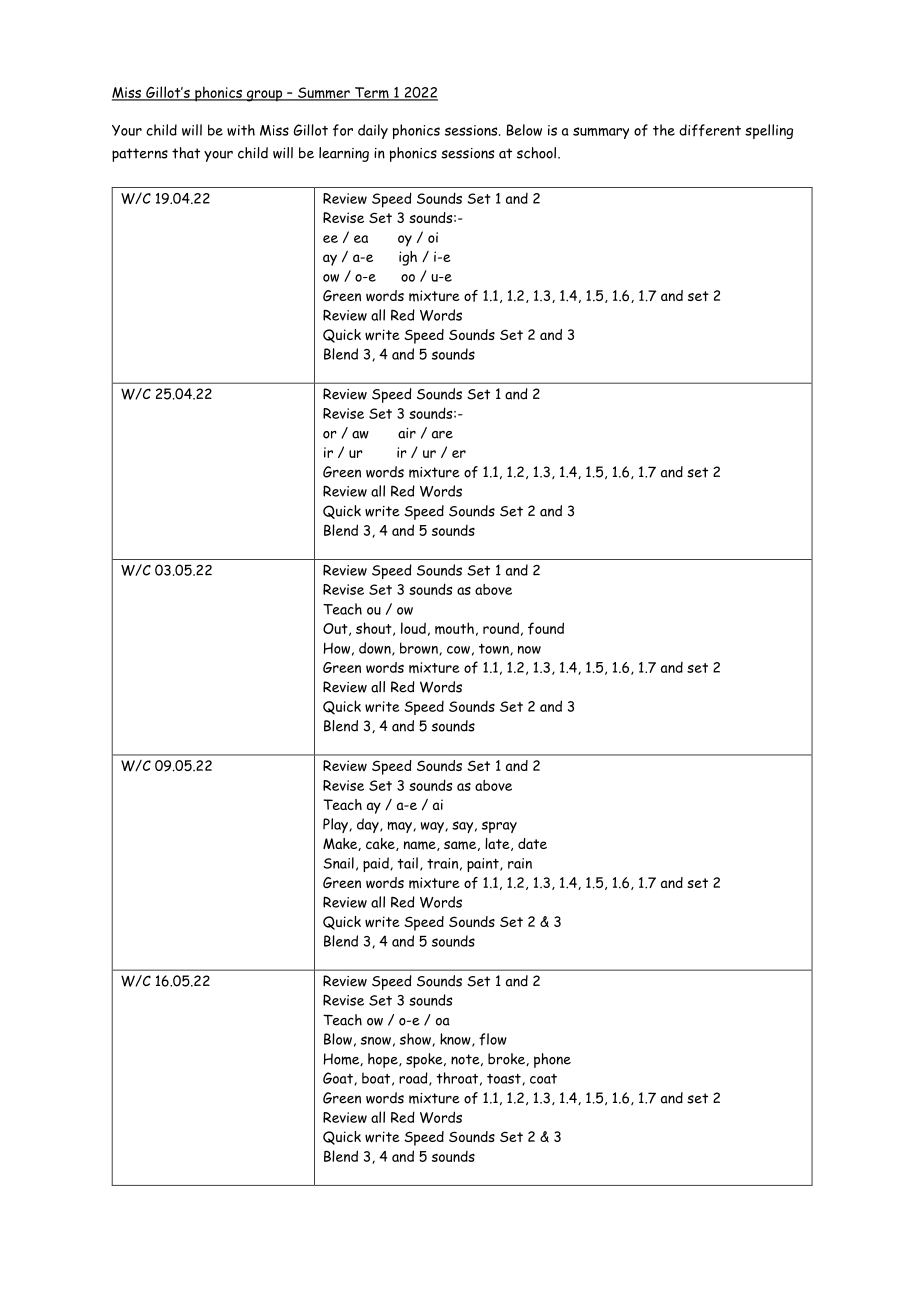 This image has height=1308, width=924. I want to click on found, so click(546, 628).
